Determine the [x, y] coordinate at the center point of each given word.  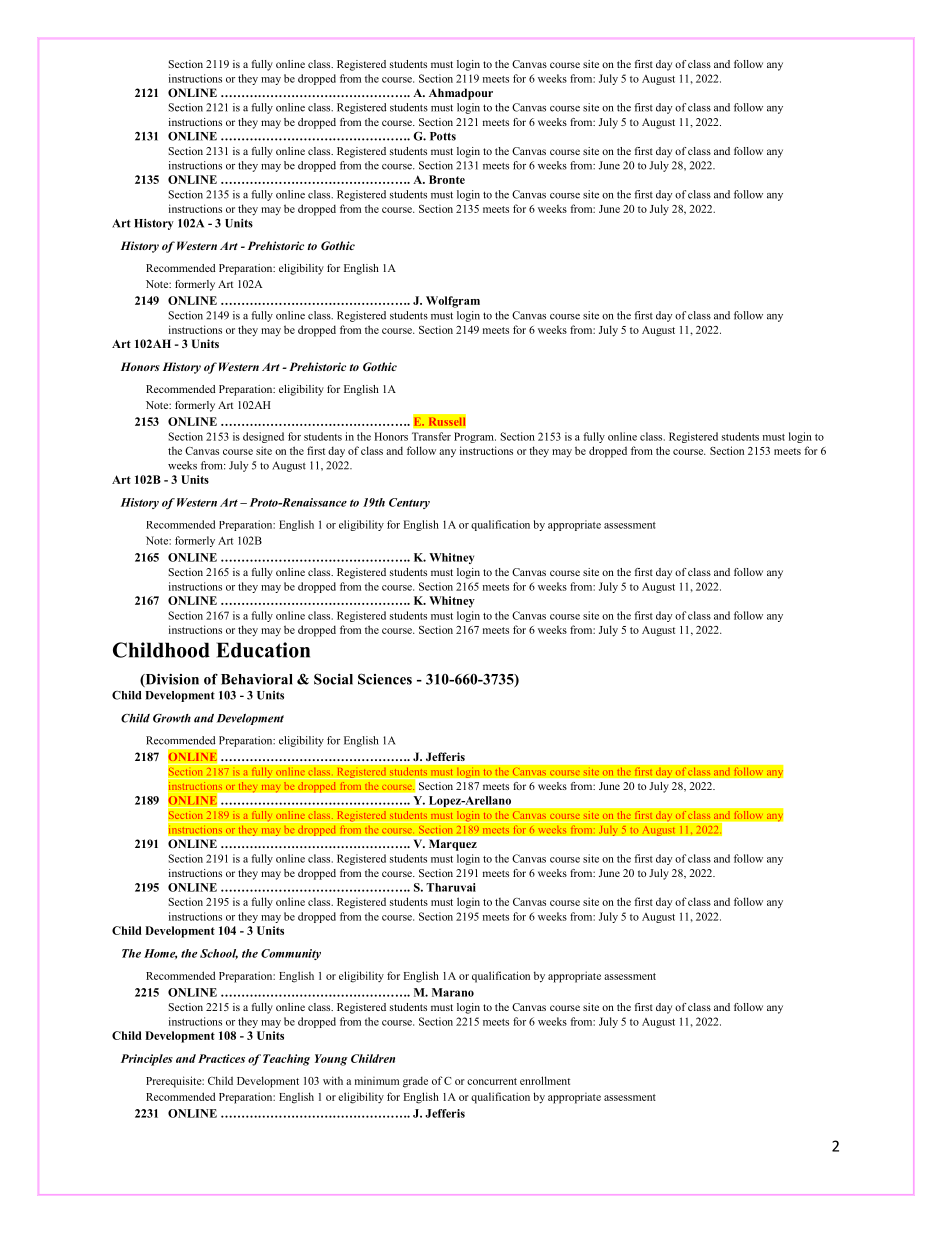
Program [475, 437]
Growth [172, 718]
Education [263, 650]
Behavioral [257, 679]
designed [263, 437]
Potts [443, 136]
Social [333, 679]
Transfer [431, 436]
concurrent [492, 1081]
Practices [221, 1058]
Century [409, 503]
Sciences [385, 679]
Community [291, 954]
